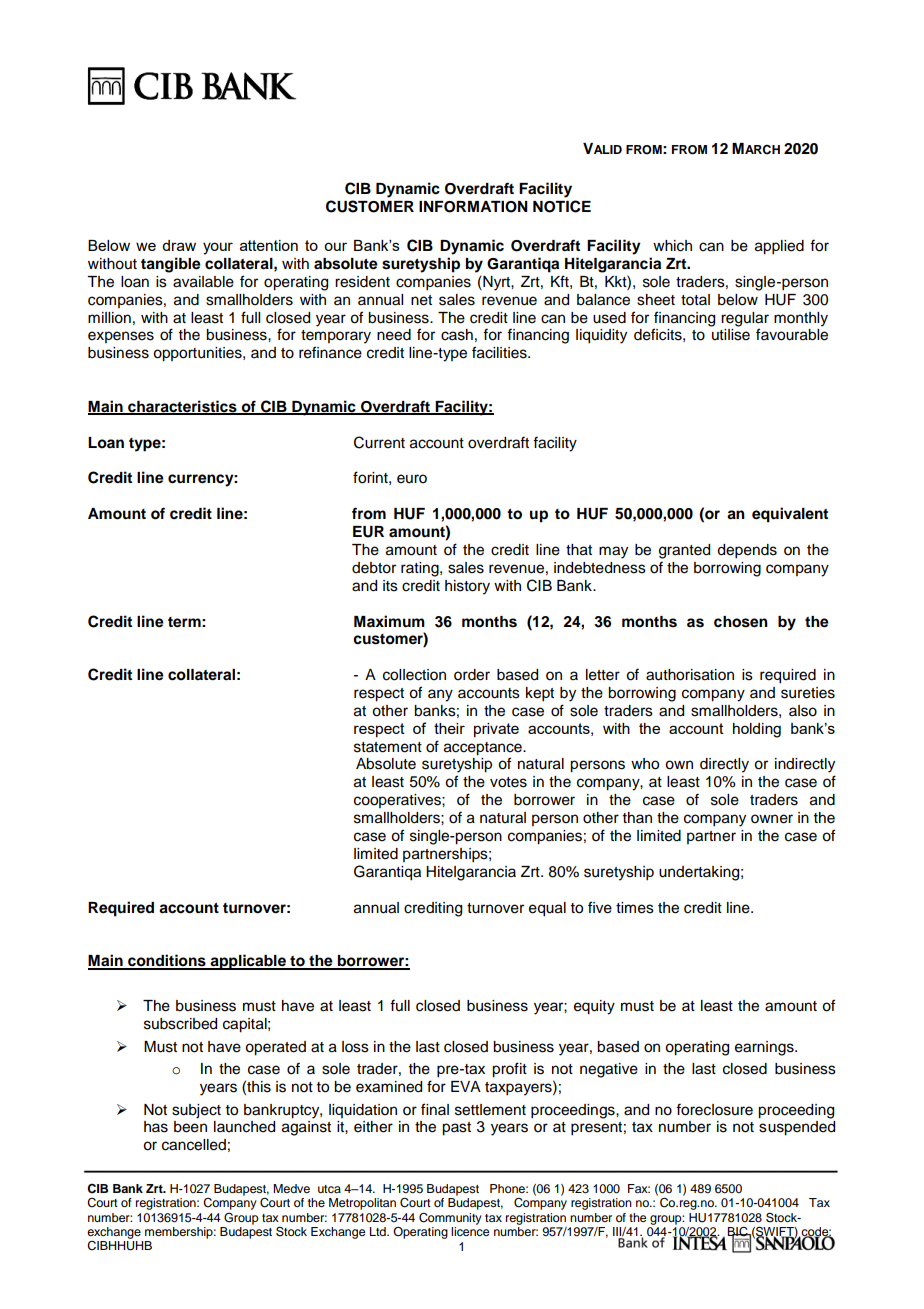 Image resolution: width=924 pixels, height=1309 pixels. What do you see at coordinates (473, 207) in the page?
I see `INFORMATION` at bounding box center [473, 207].
